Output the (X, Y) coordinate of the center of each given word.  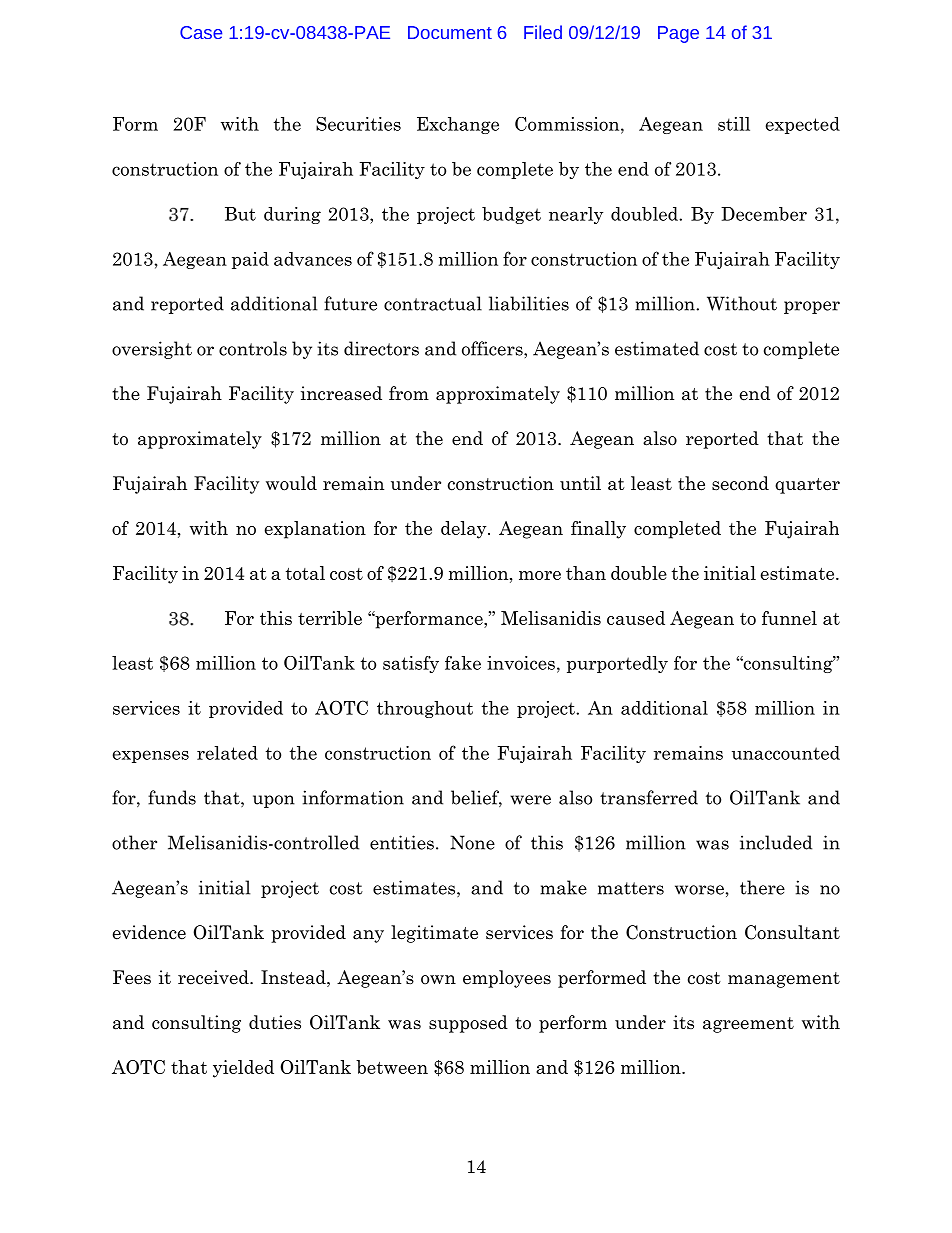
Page (678, 34)
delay (465, 530)
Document (450, 32)
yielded (243, 1069)
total (305, 573)
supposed (468, 1024)
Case (201, 32)
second (740, 483)
